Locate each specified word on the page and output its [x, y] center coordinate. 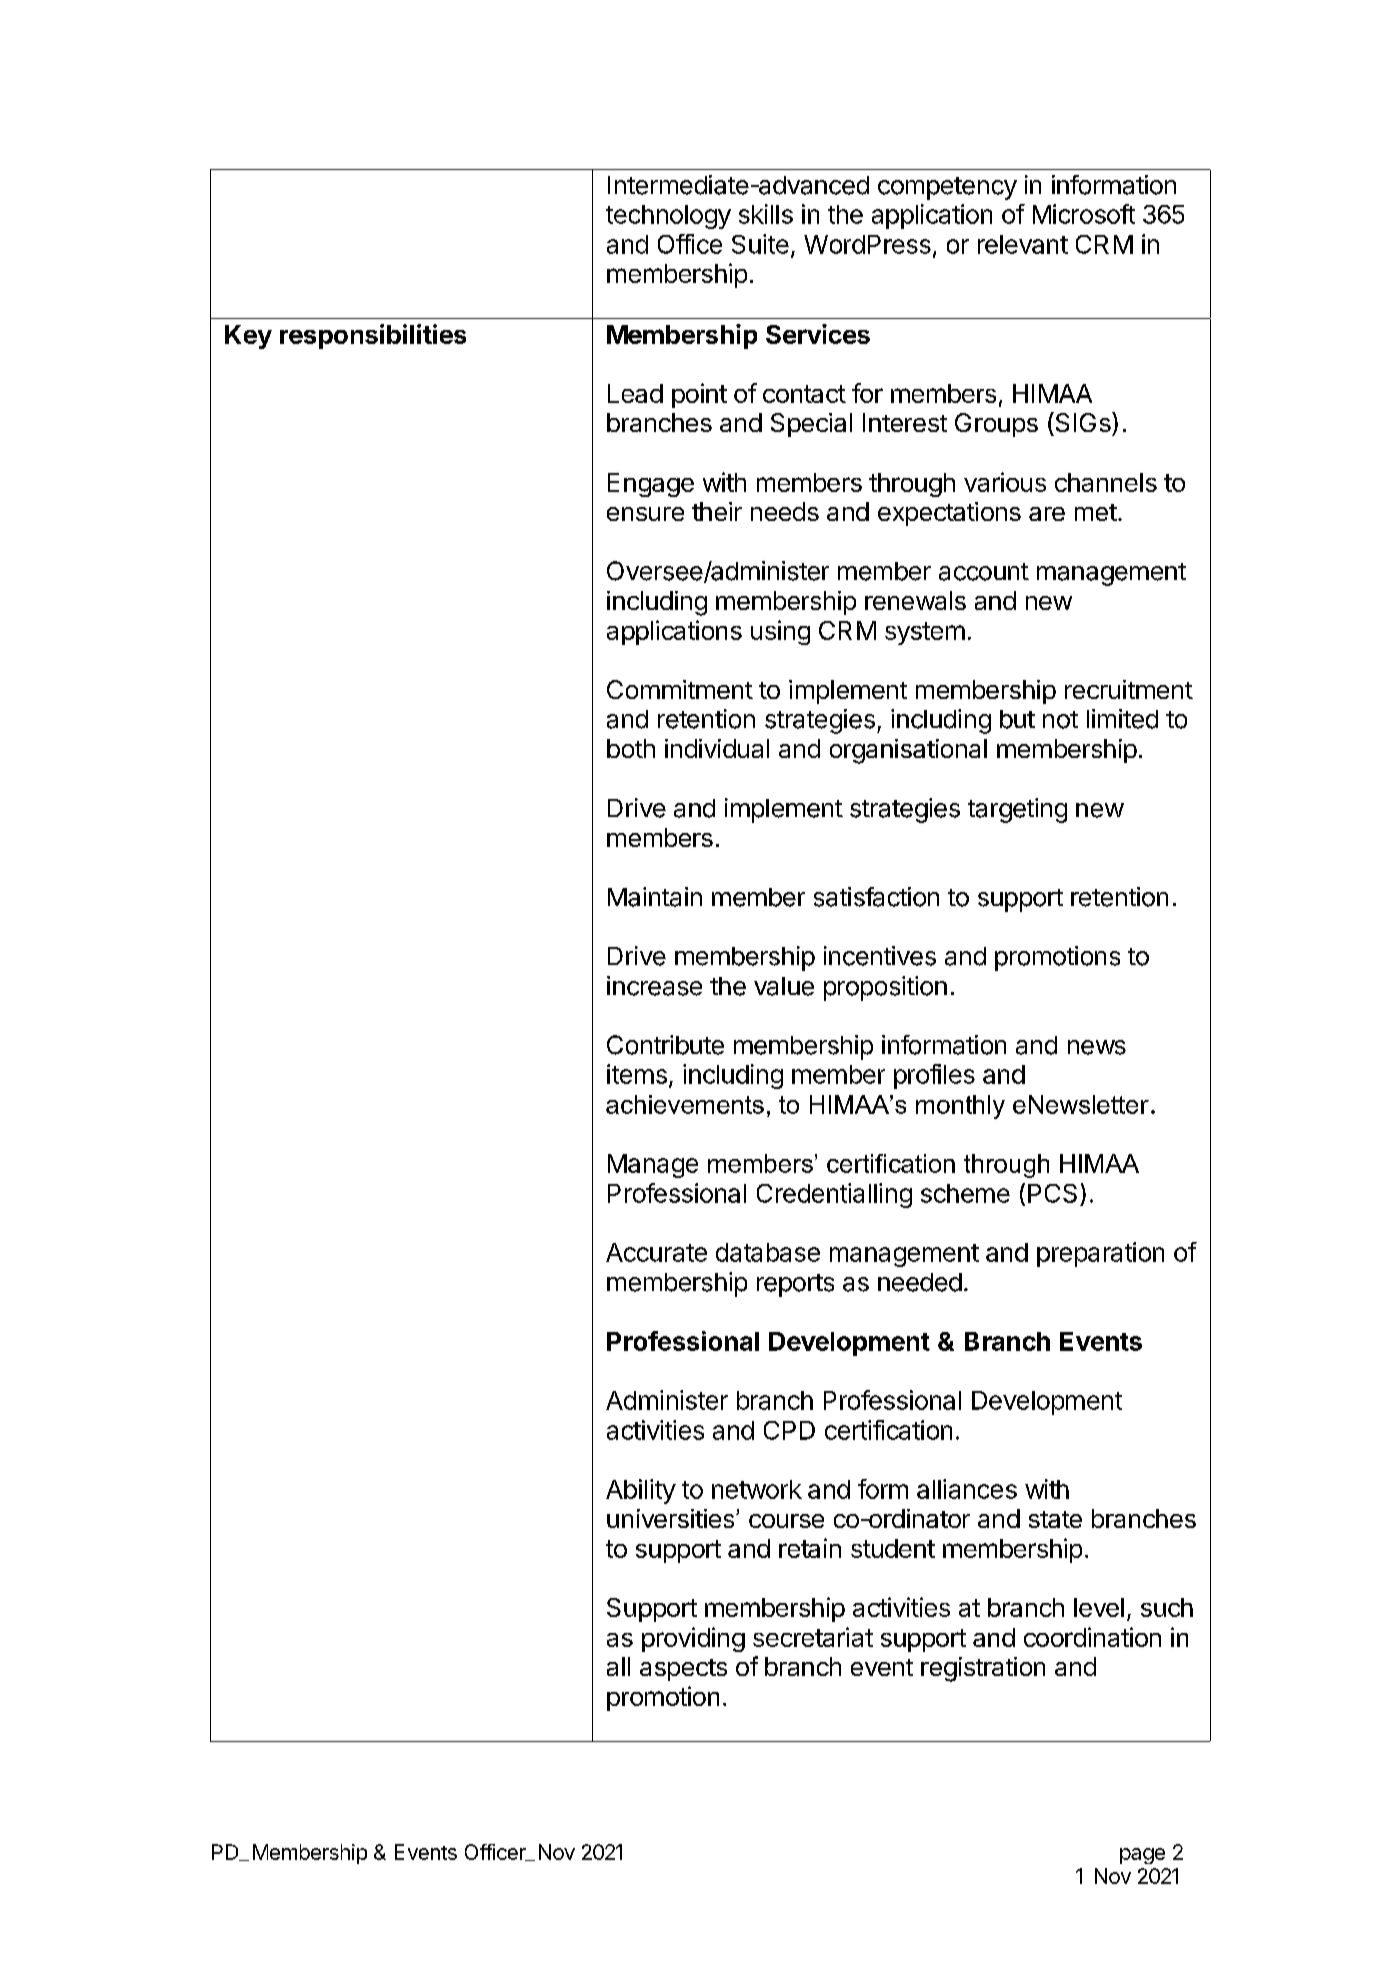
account [984, 572]
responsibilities [373, 336]
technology [668, 217]
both [631, 748]
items [637, 1074]
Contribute [665, 1045]
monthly [960, 1107]
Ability [641, 1491]
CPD [789, 1430]
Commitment [680, 689]
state [1055, 1519]
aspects [683, 1670]
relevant [1023, 244]
